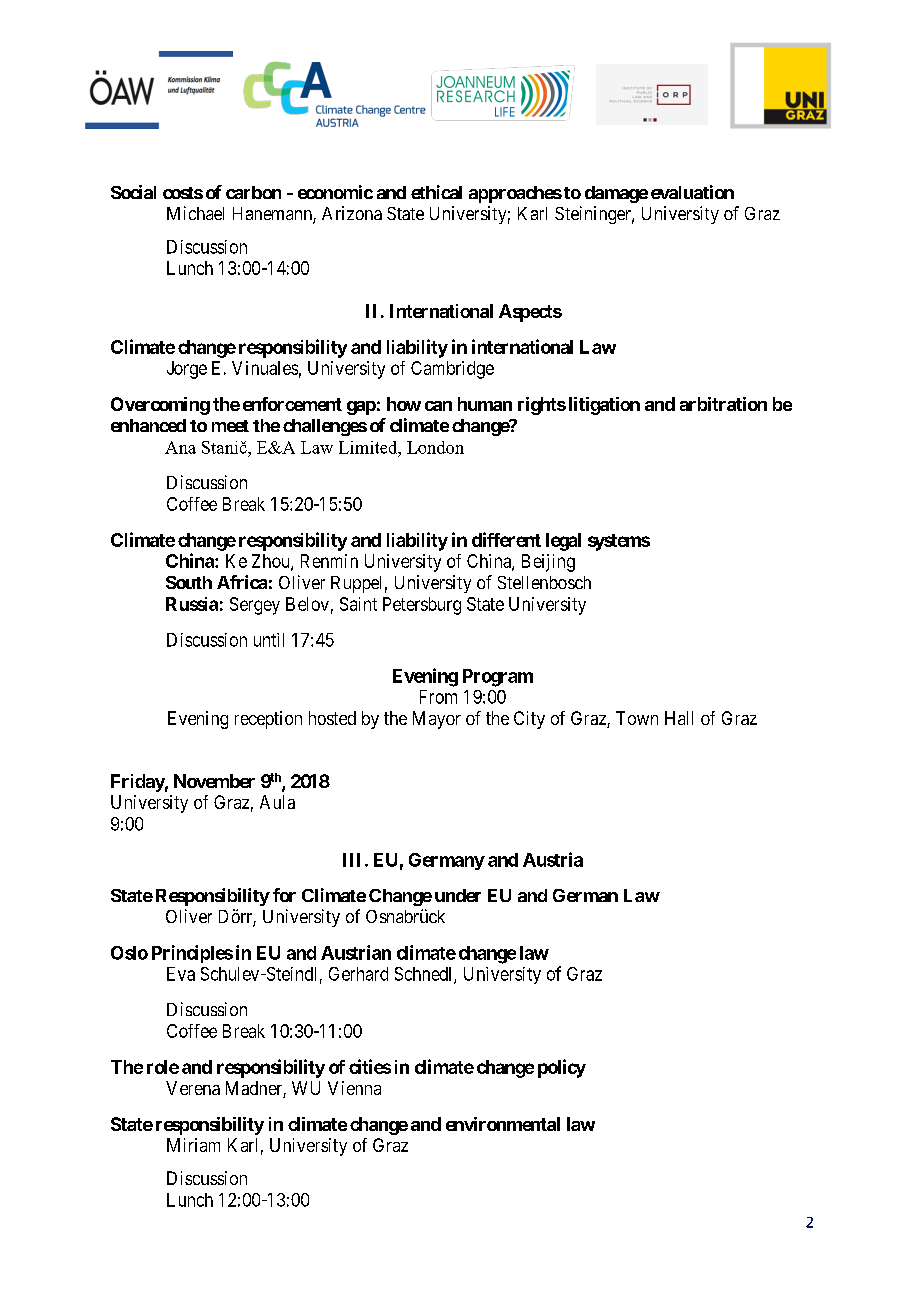 Image resolution: width=924 pixels, height=1308 pixels. Describe the element at coordinates (458, 895) in the screenshot. I see `under` at that location.
